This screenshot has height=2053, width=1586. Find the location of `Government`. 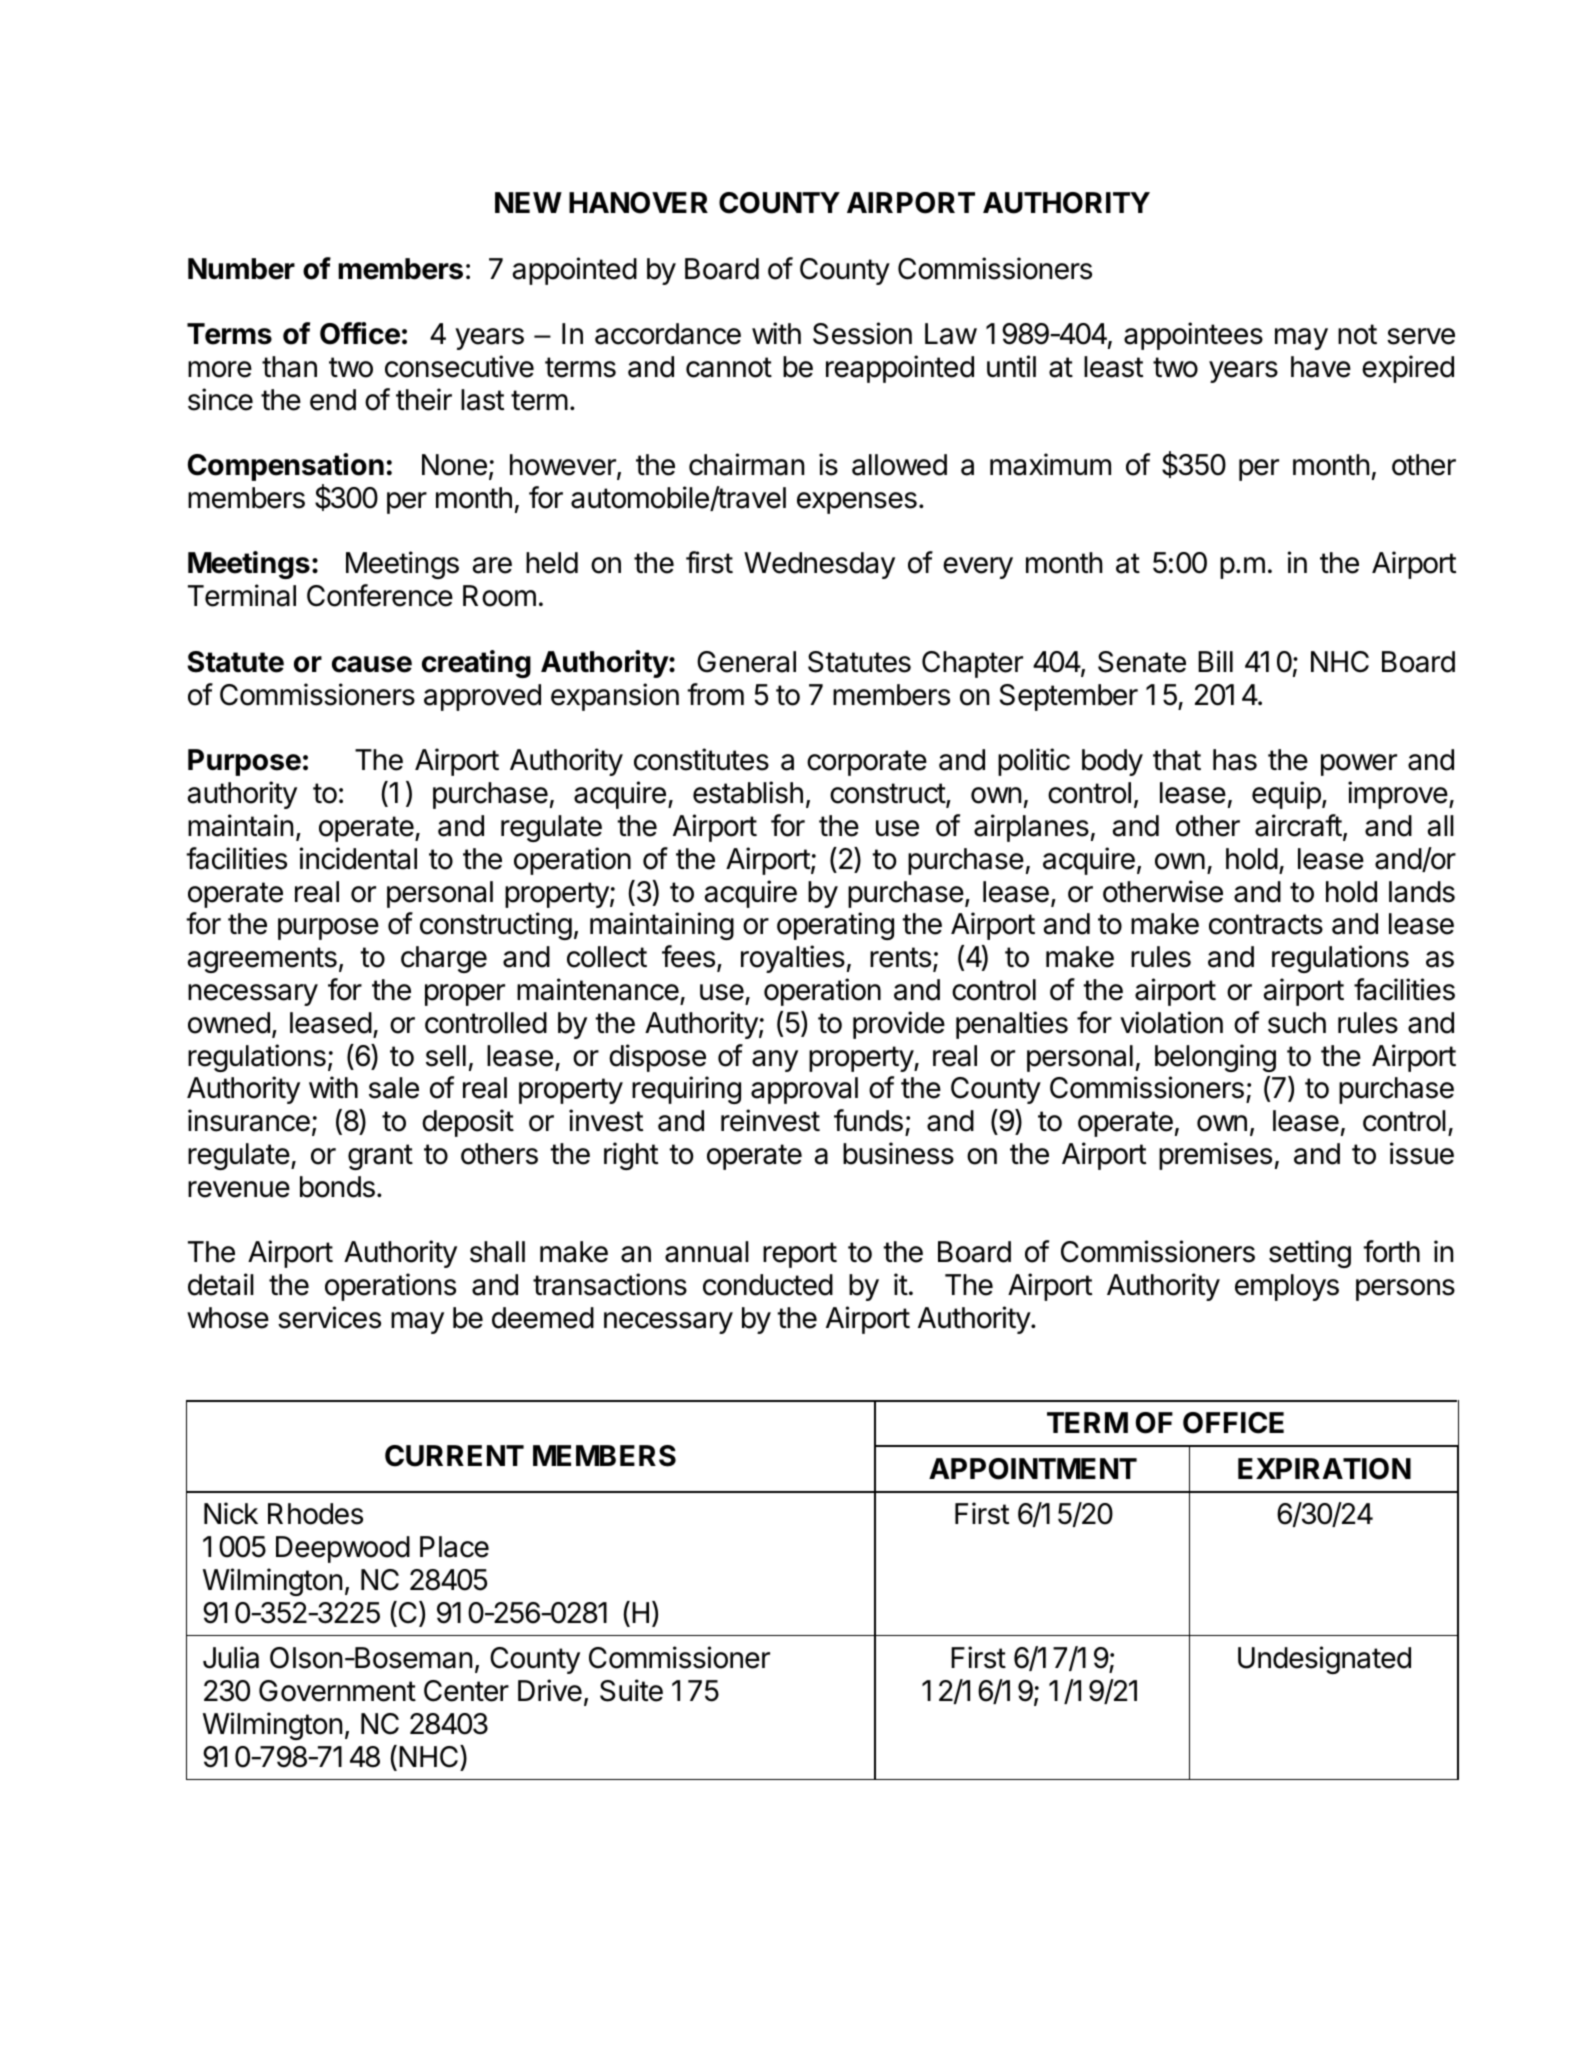

Government is located at coordinates (337, 1691).
